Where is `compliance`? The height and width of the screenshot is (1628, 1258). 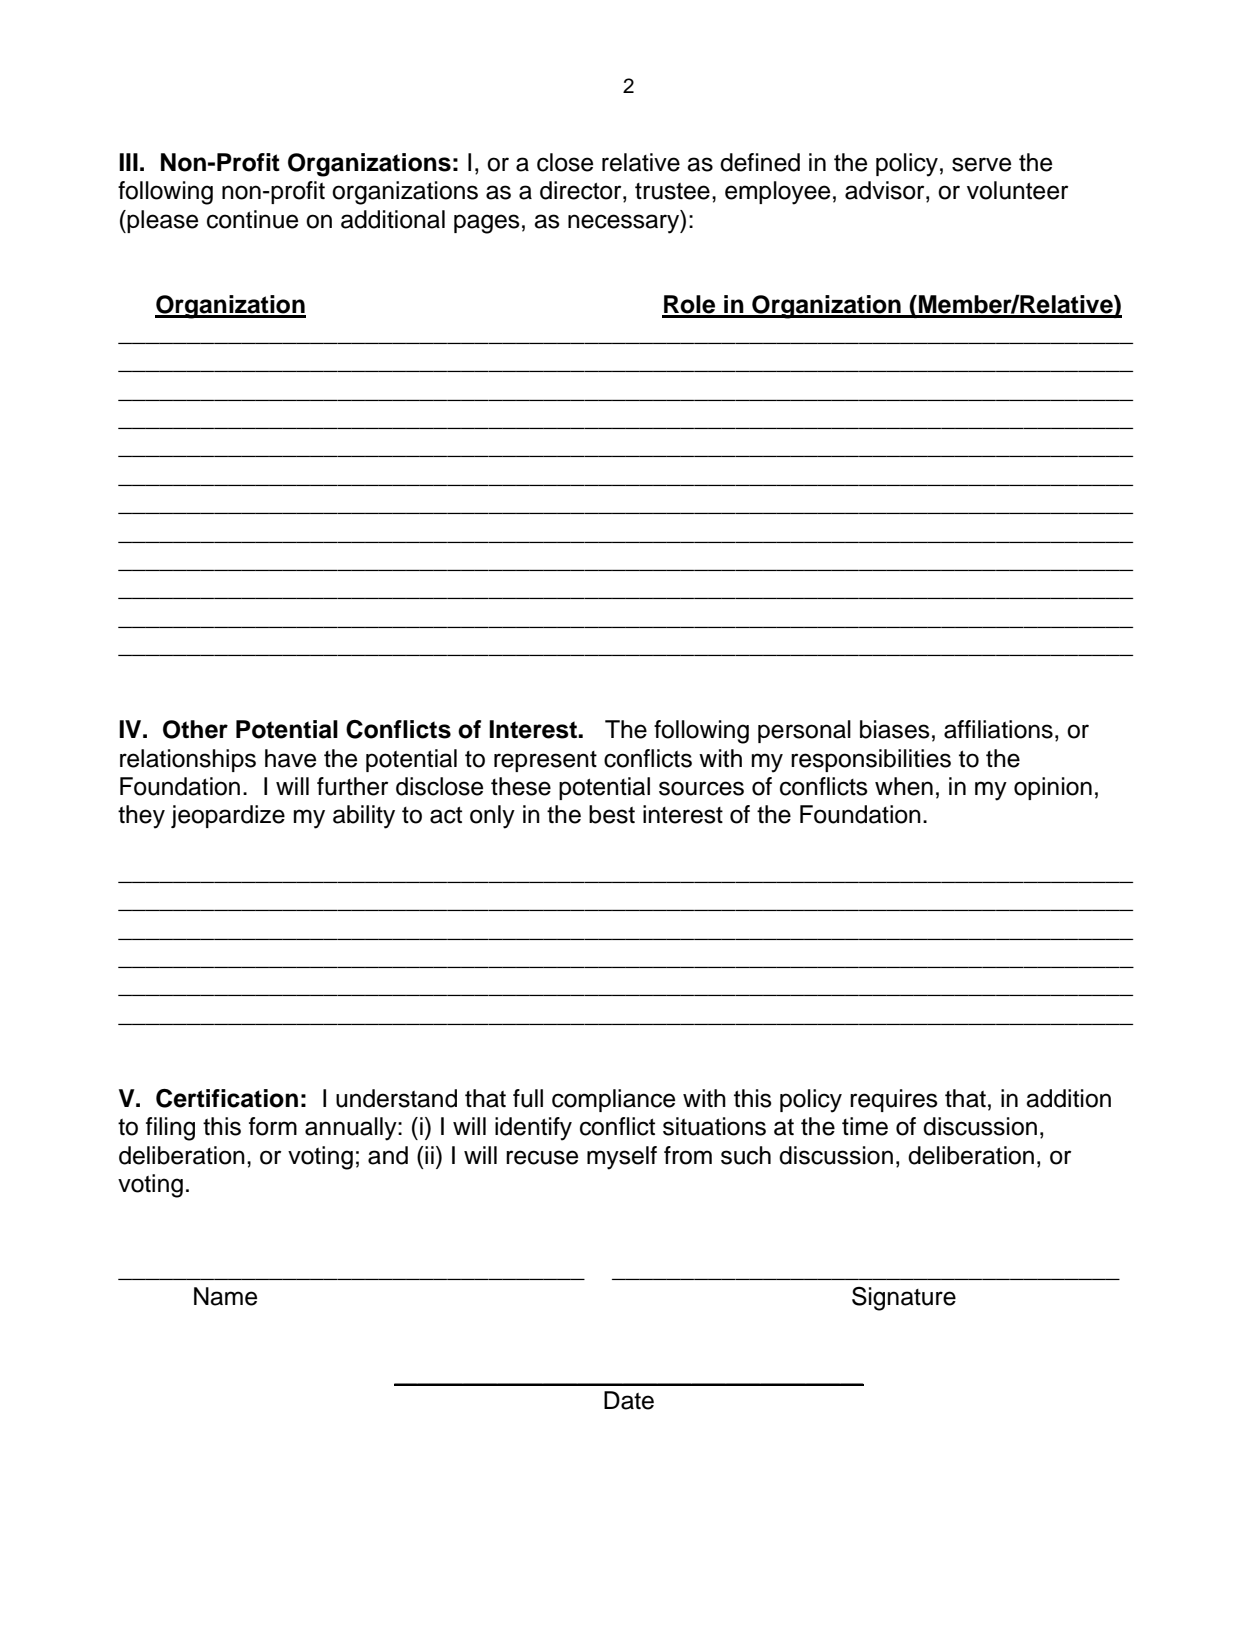 compliance is located at coordinates (613, 1100).
